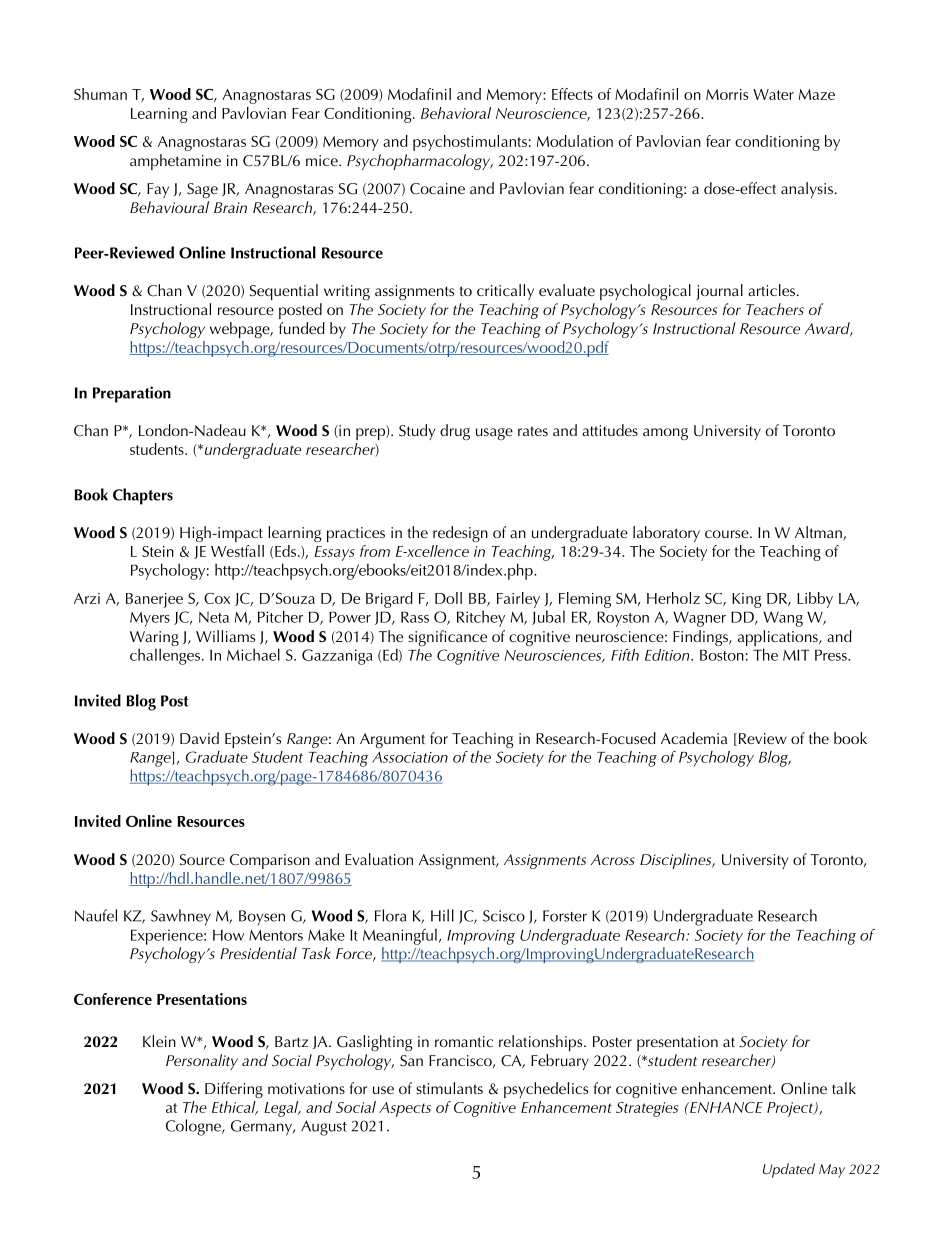  Describe the element at coordinates (194, 1127) in the screenshot. I see `Cologne` at that location.
